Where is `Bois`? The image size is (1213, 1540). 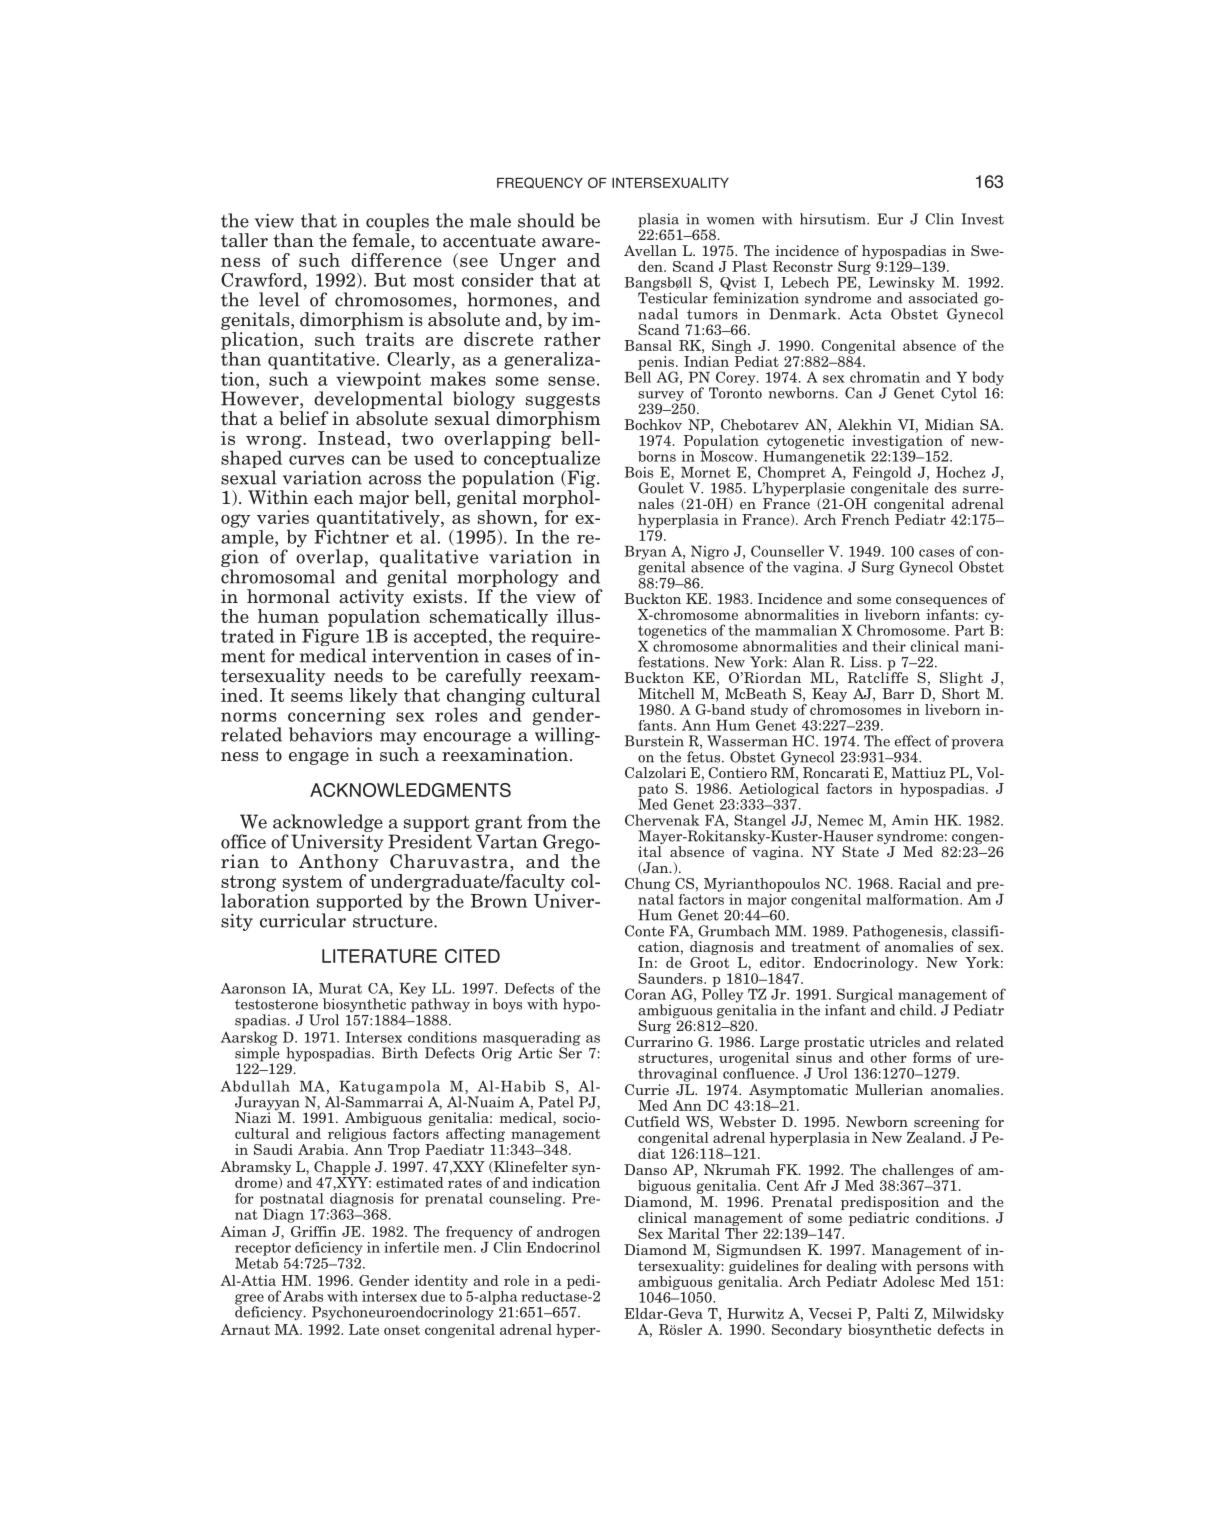
Bois is located at coordinates (639, 472).
